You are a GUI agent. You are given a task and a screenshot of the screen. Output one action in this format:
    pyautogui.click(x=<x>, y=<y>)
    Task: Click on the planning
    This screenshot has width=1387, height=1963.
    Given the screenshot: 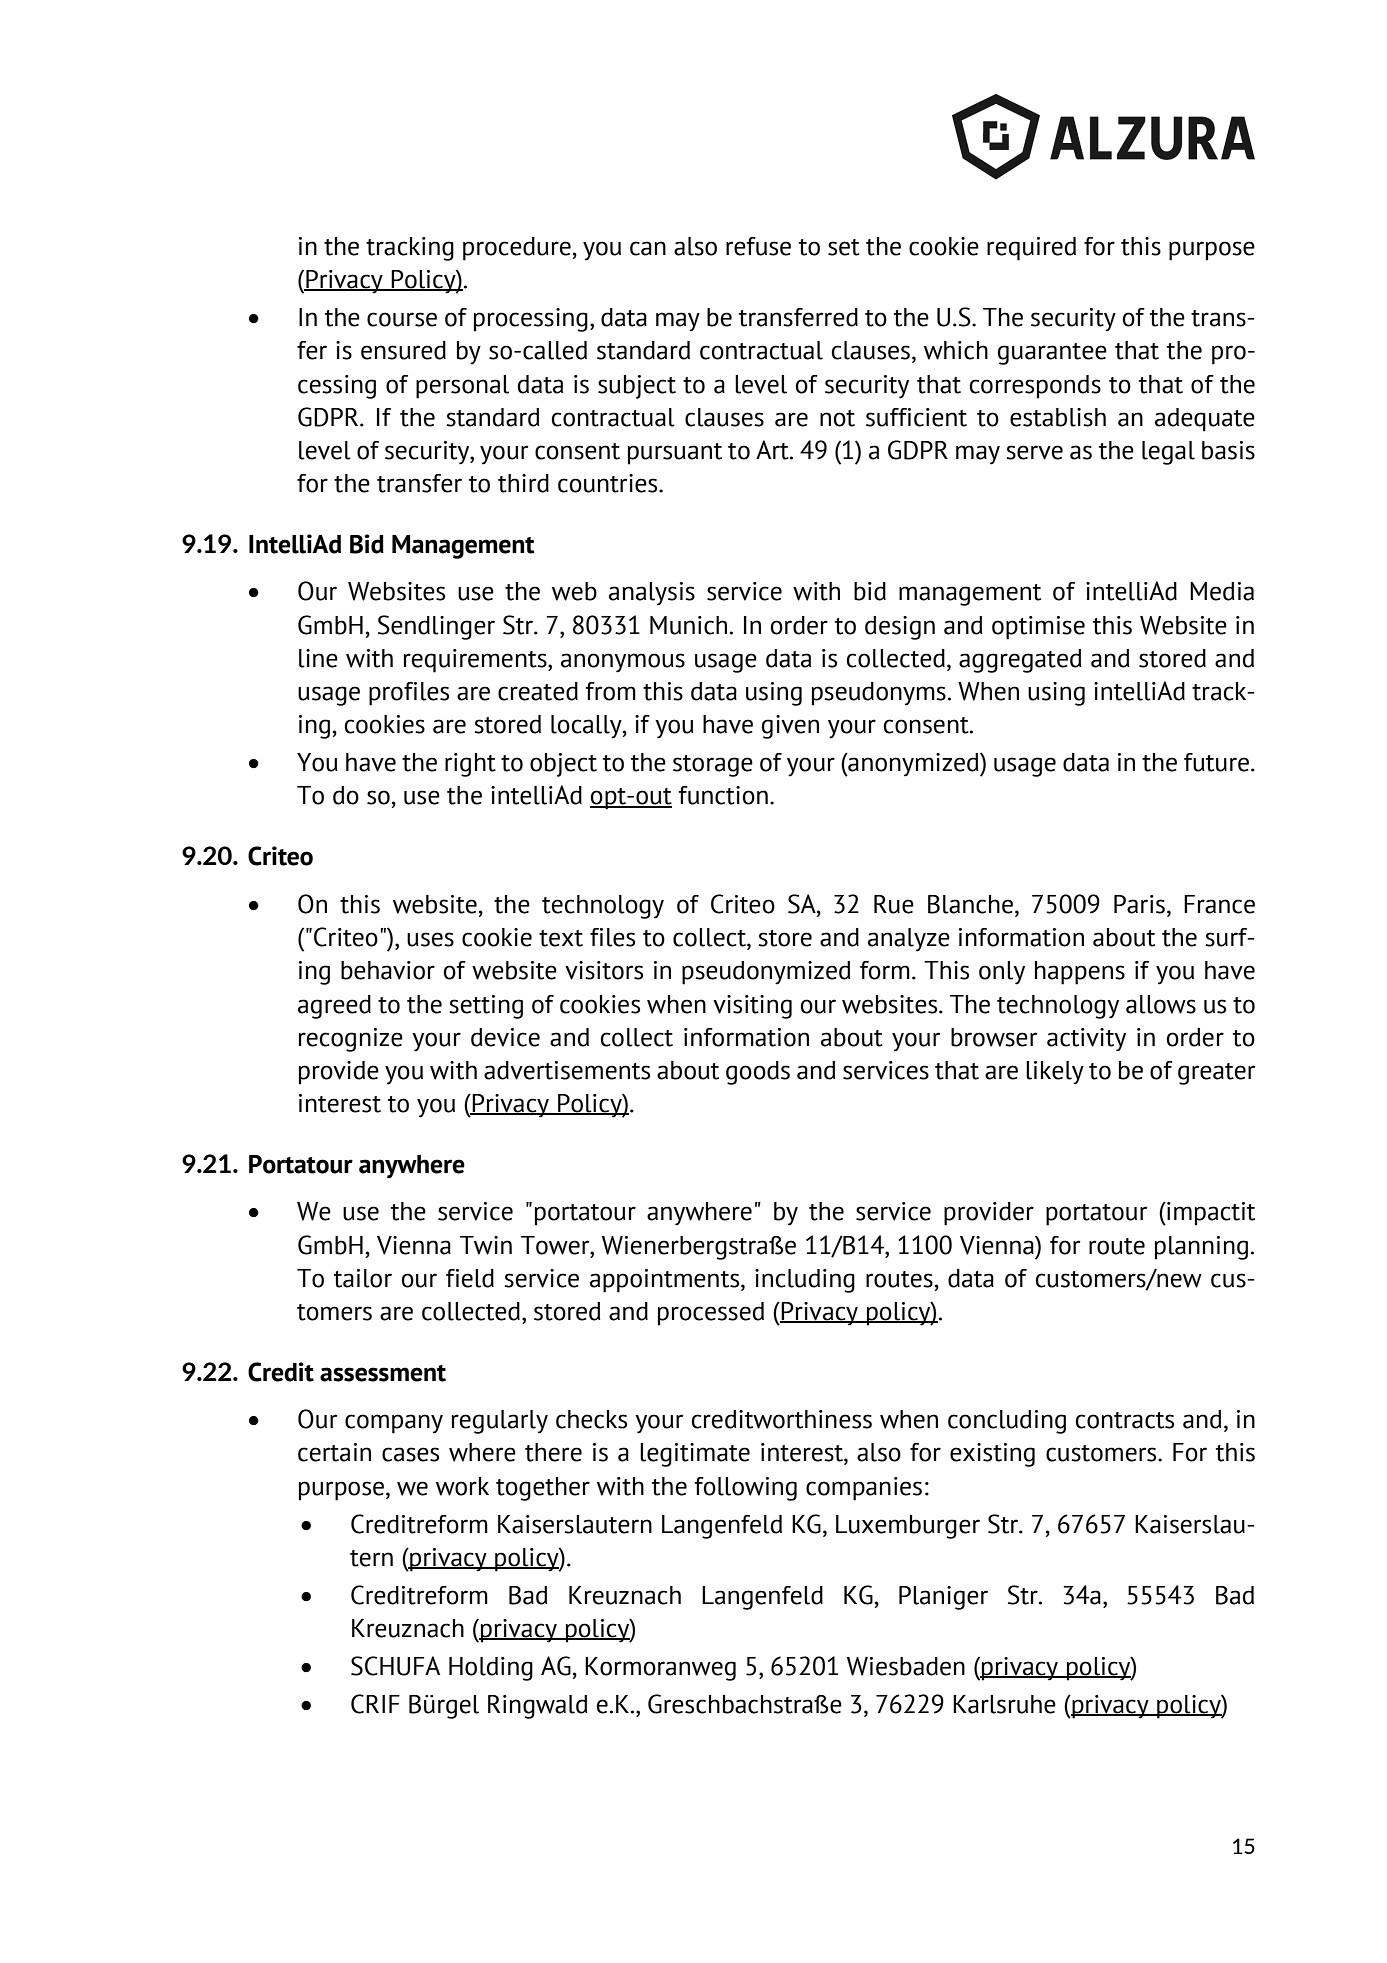 What is the action you would take?
    pyautogui.click(x=1201, y=1248)
